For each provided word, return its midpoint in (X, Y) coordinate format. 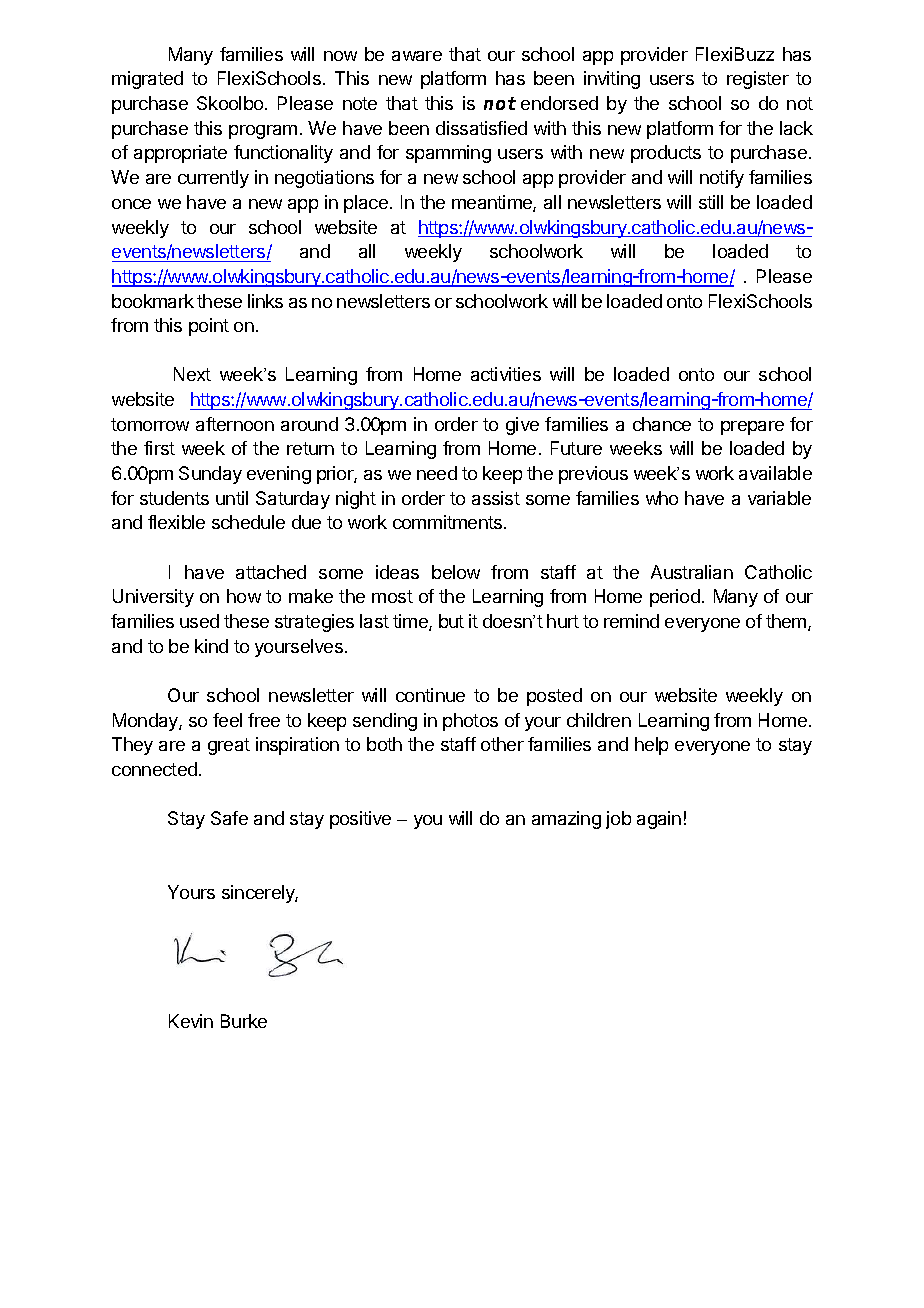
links (265, 301)
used (199, 621)
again (659, 820)
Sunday (210, 475)
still (711, 202)
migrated (147, 80)
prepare (752, 428)
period (675, 598)
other (502, 744)
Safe (229, 818)
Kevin (191, 1021)
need (437, 473)
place (366, 204)
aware (417, 56)
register (758, 80)
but (451, 621)
